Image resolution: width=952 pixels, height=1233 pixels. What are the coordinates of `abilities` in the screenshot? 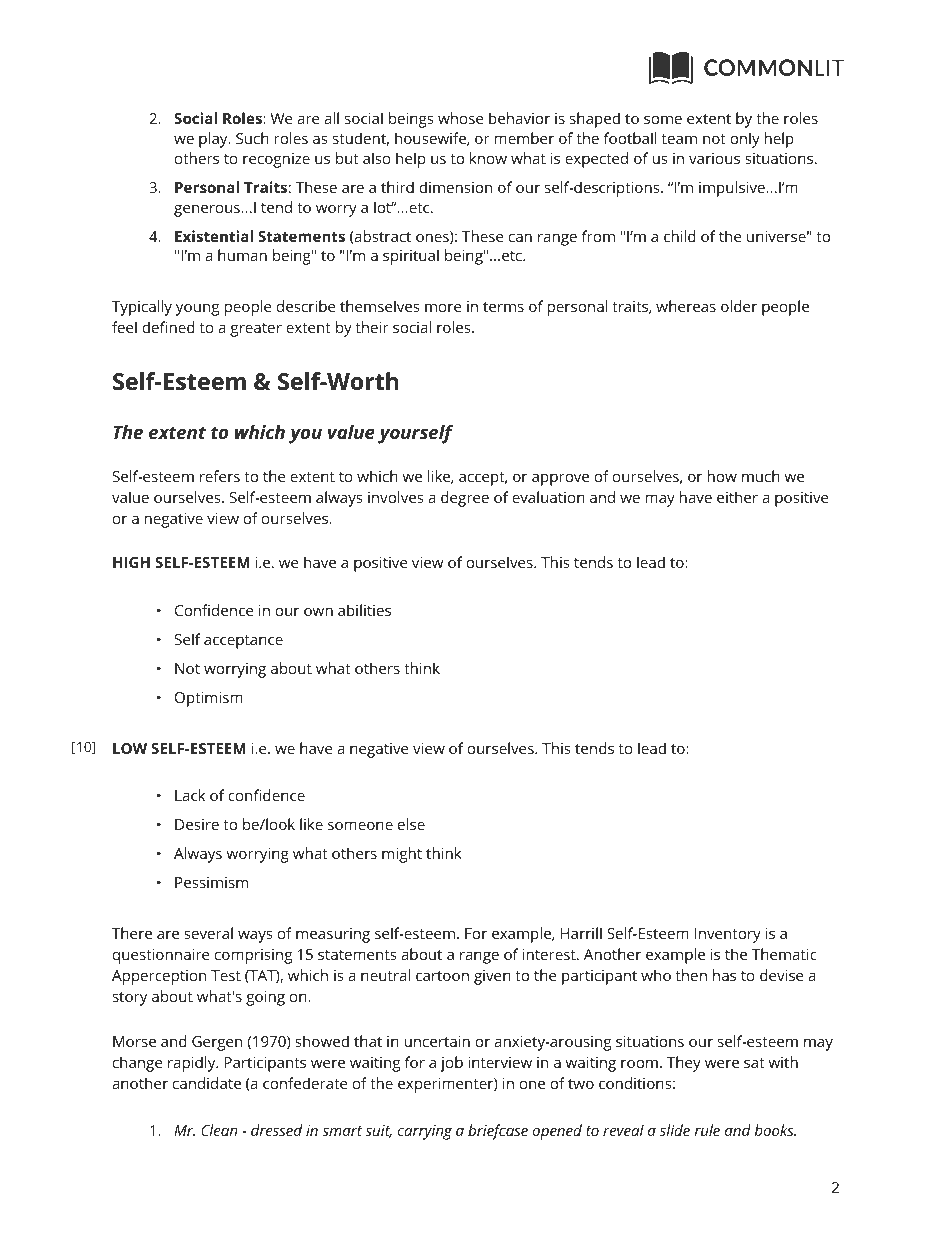 It's located at (364, 610).
